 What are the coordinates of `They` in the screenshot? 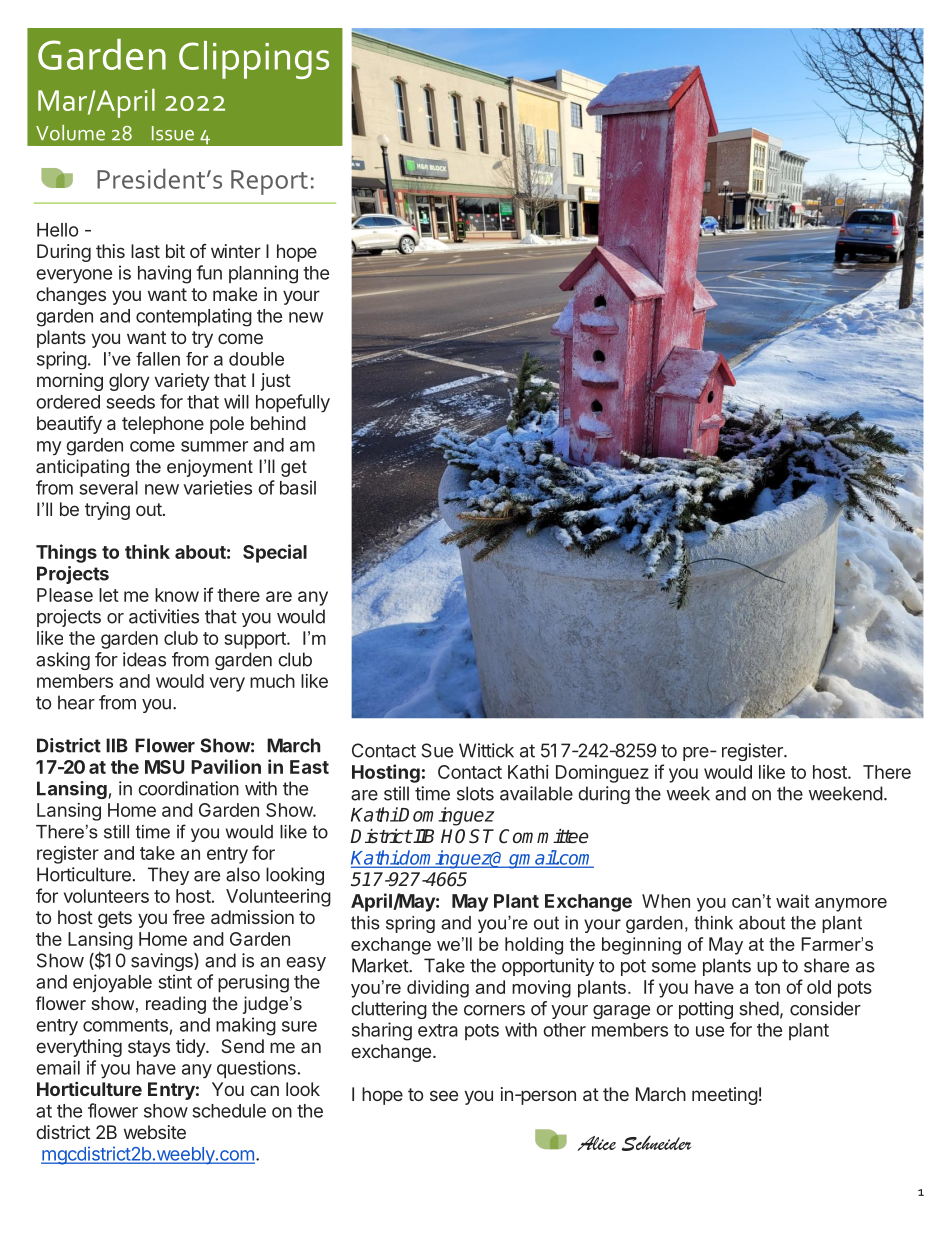 It's located at (168, 876).
